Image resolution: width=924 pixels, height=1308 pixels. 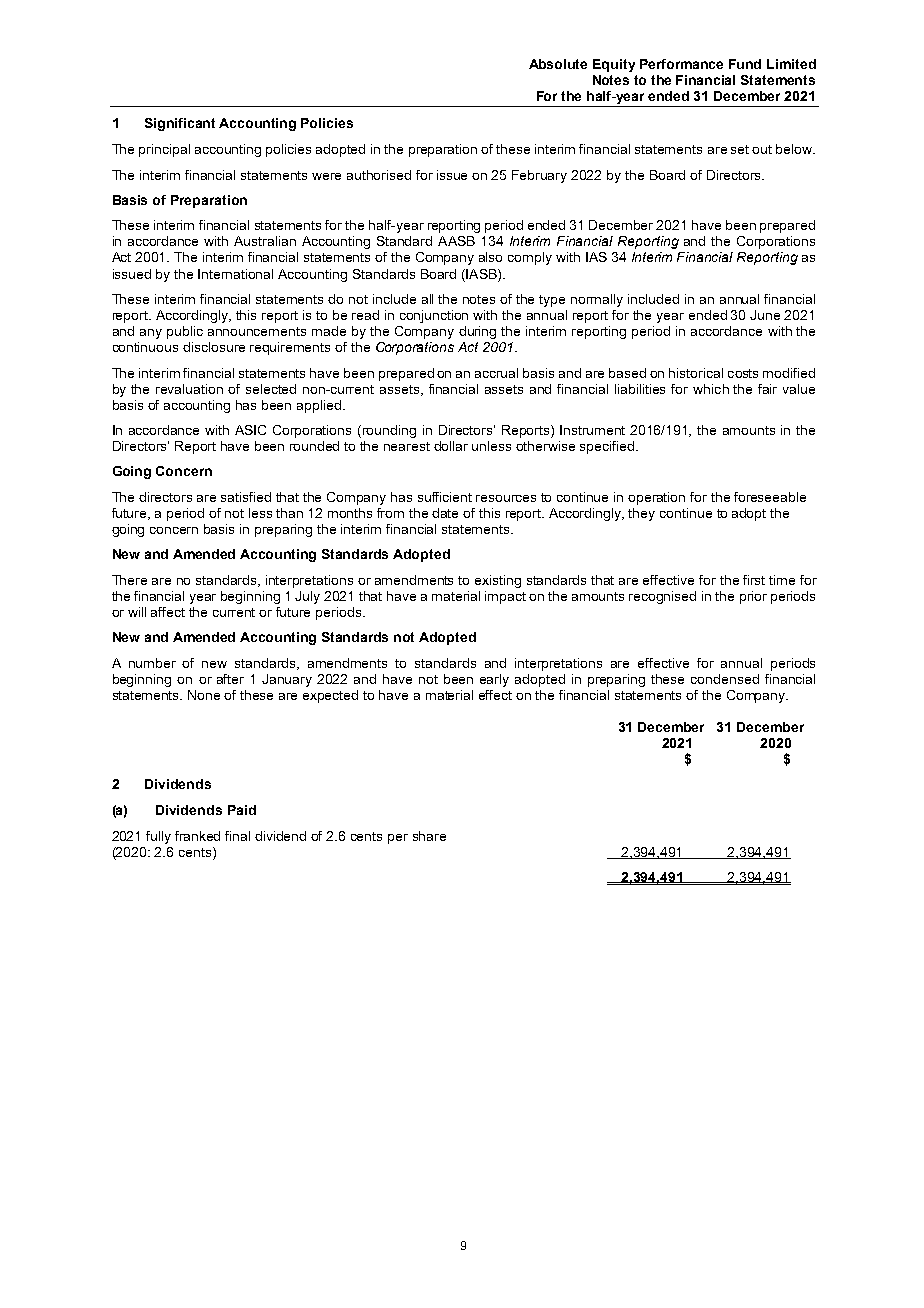 What do you see at coordinates (770, 497) in the image?
I see `foreseeable` at bounding box center [770, 497].
